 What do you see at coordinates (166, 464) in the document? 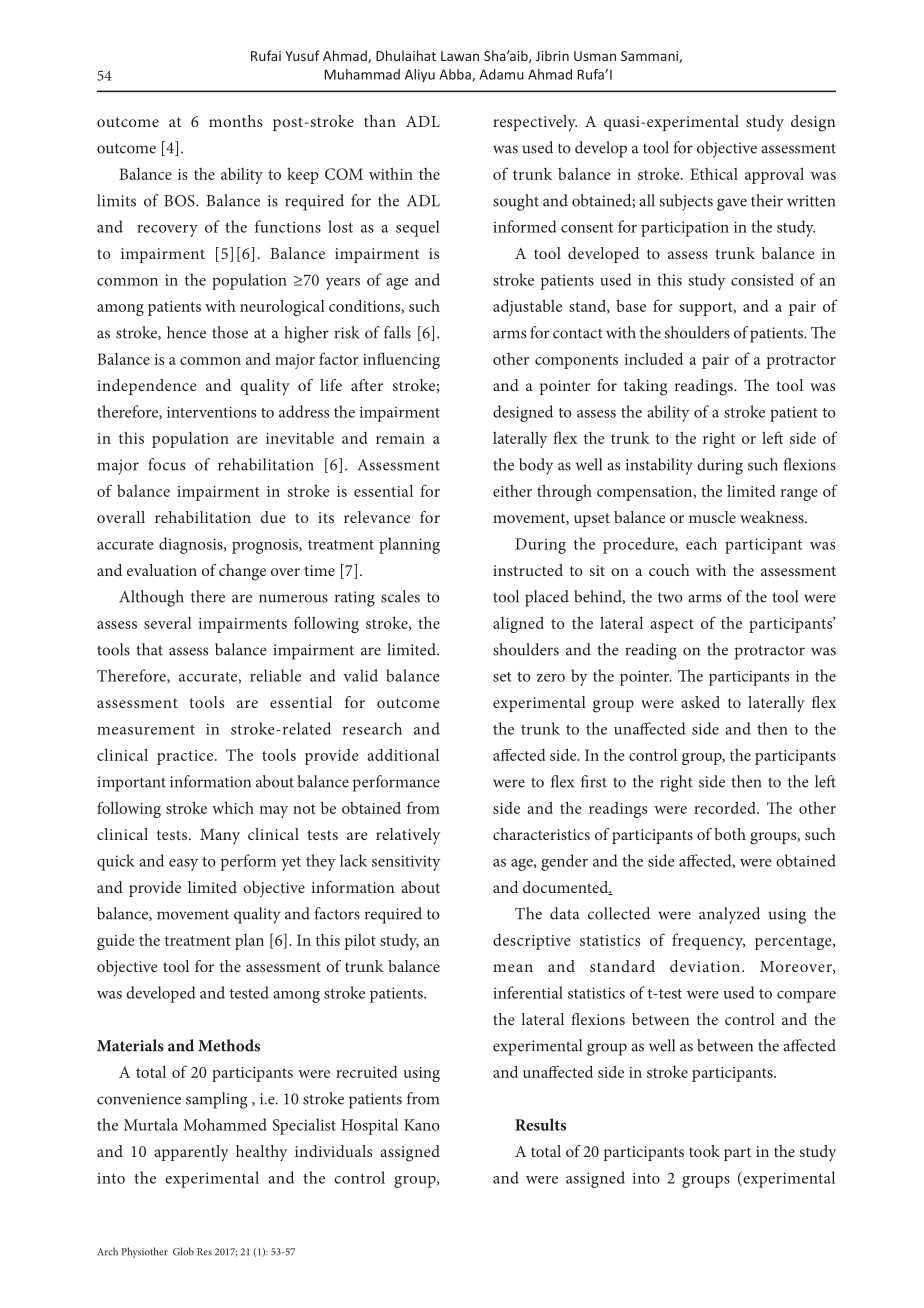
I see `focus` at bounding box center [166, 464].
